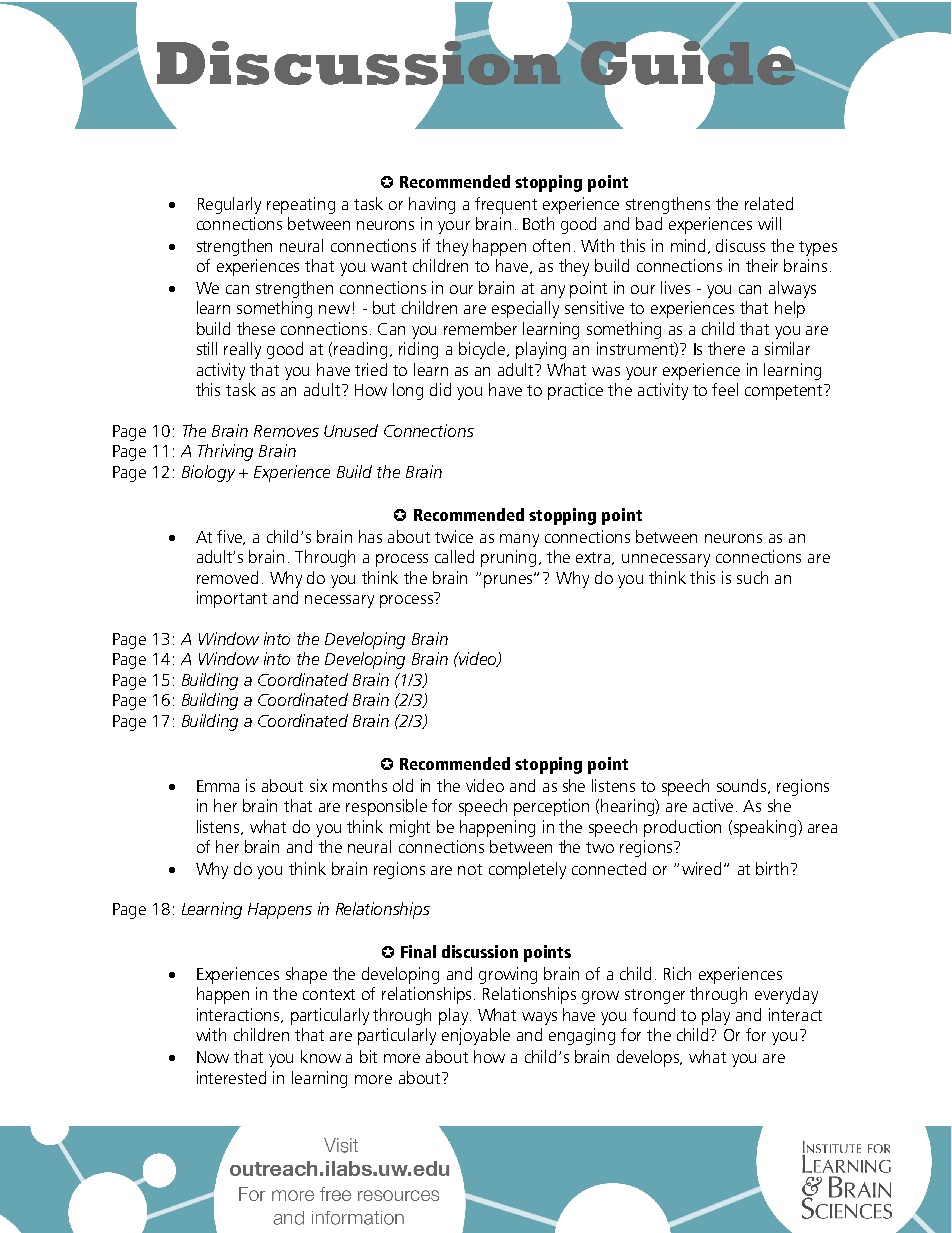 The image size is (952, 1233). What do you see at coordinates (743, 786) in the image?
I see `sounds` at bounding box center [743, 786].
